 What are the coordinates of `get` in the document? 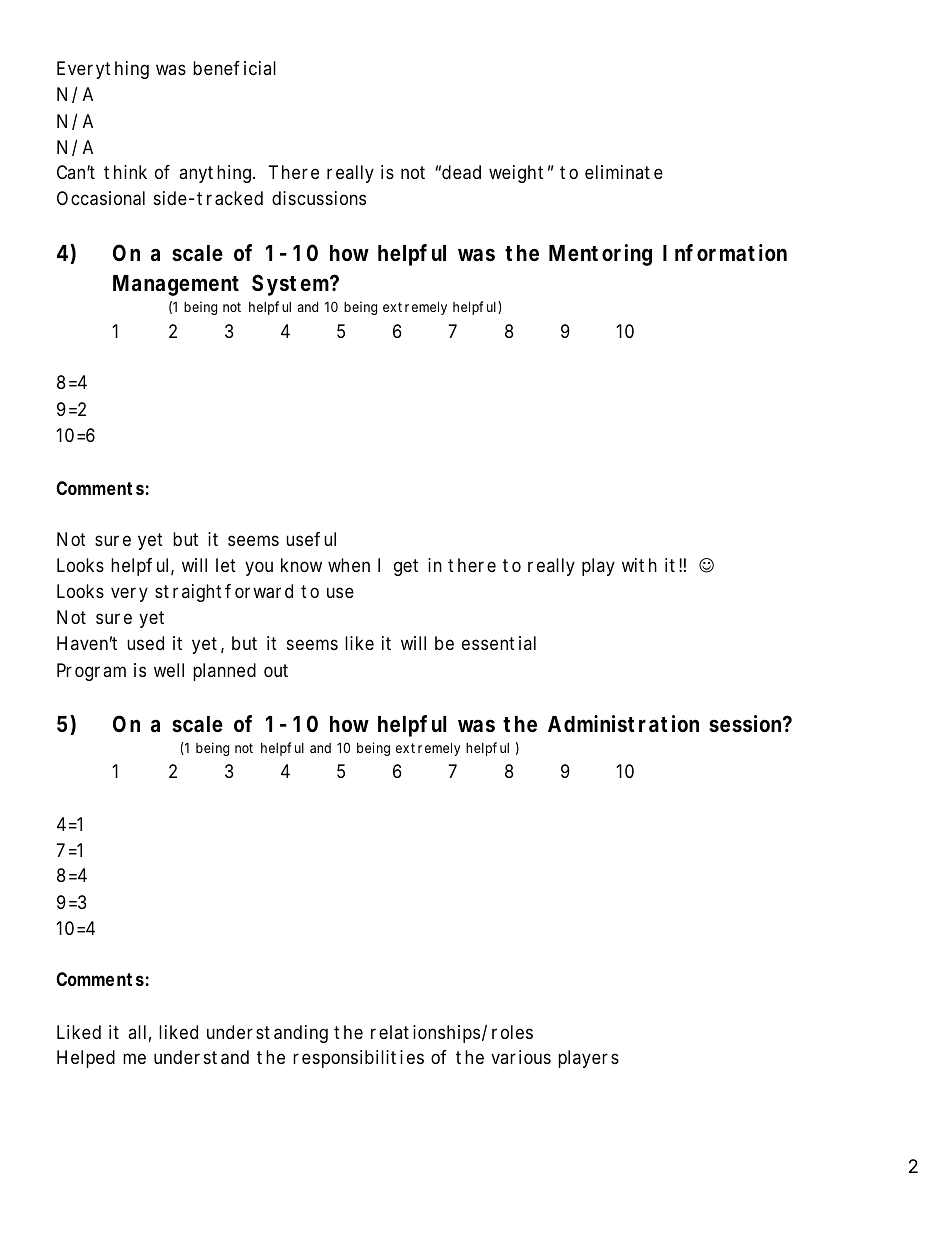 It's located at (406, 567).
